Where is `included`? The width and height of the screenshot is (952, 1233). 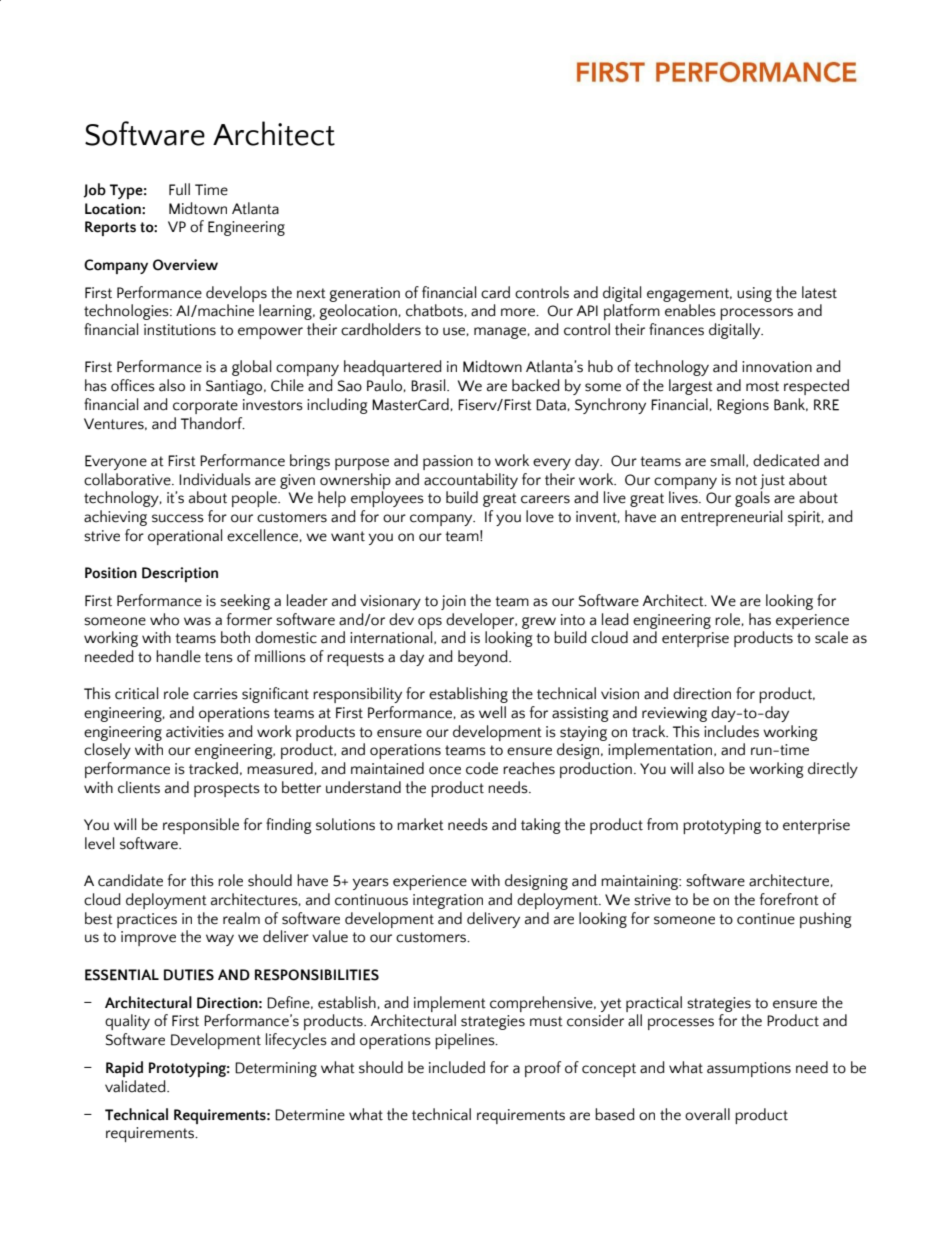 included is located at coordinates (457, 1067).
